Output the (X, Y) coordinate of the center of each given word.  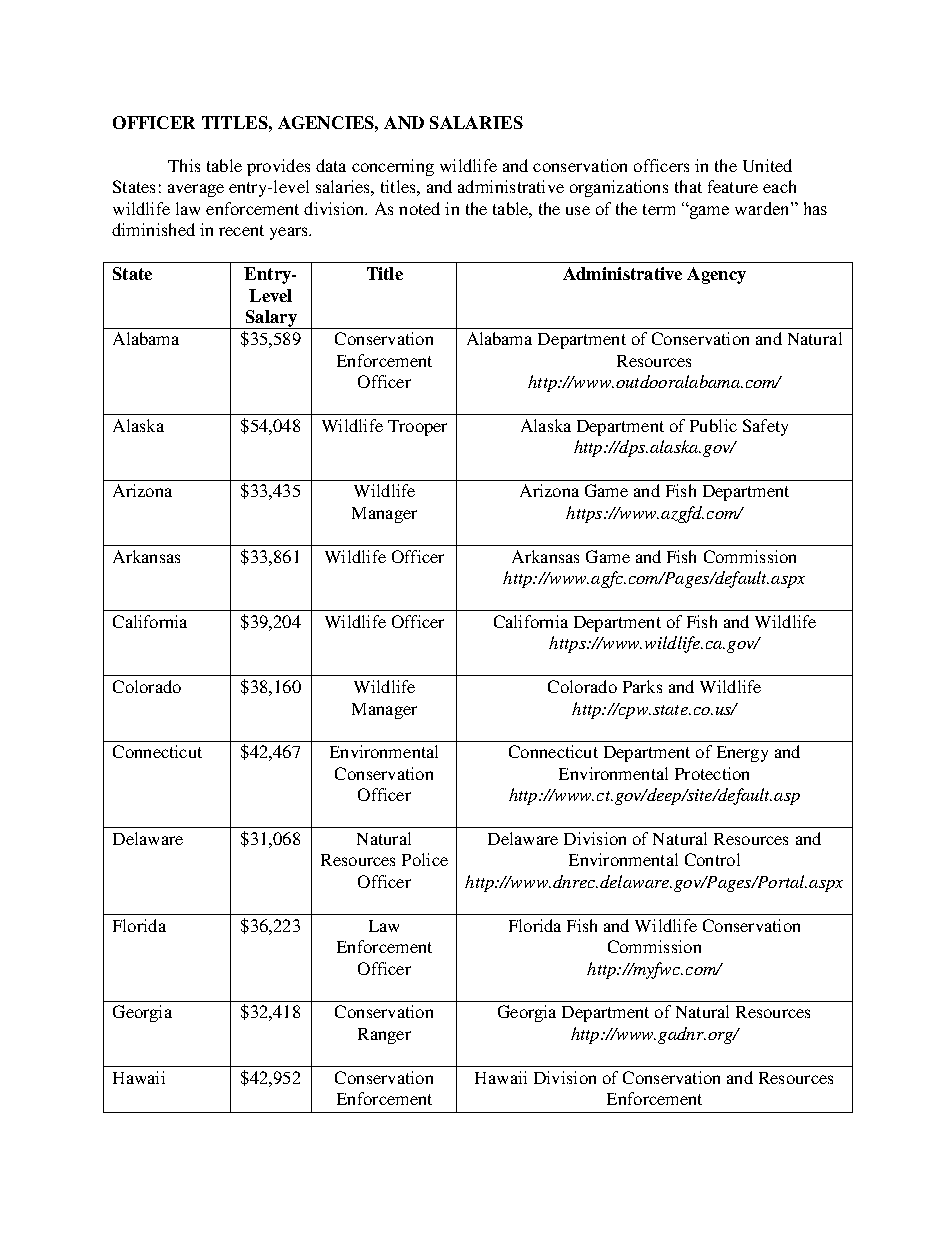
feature (733, 186)
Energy (742, 754)
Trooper (417, 428)
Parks (642, 686)
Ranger (384, 1036)
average (196, 190)
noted (419, 208)
